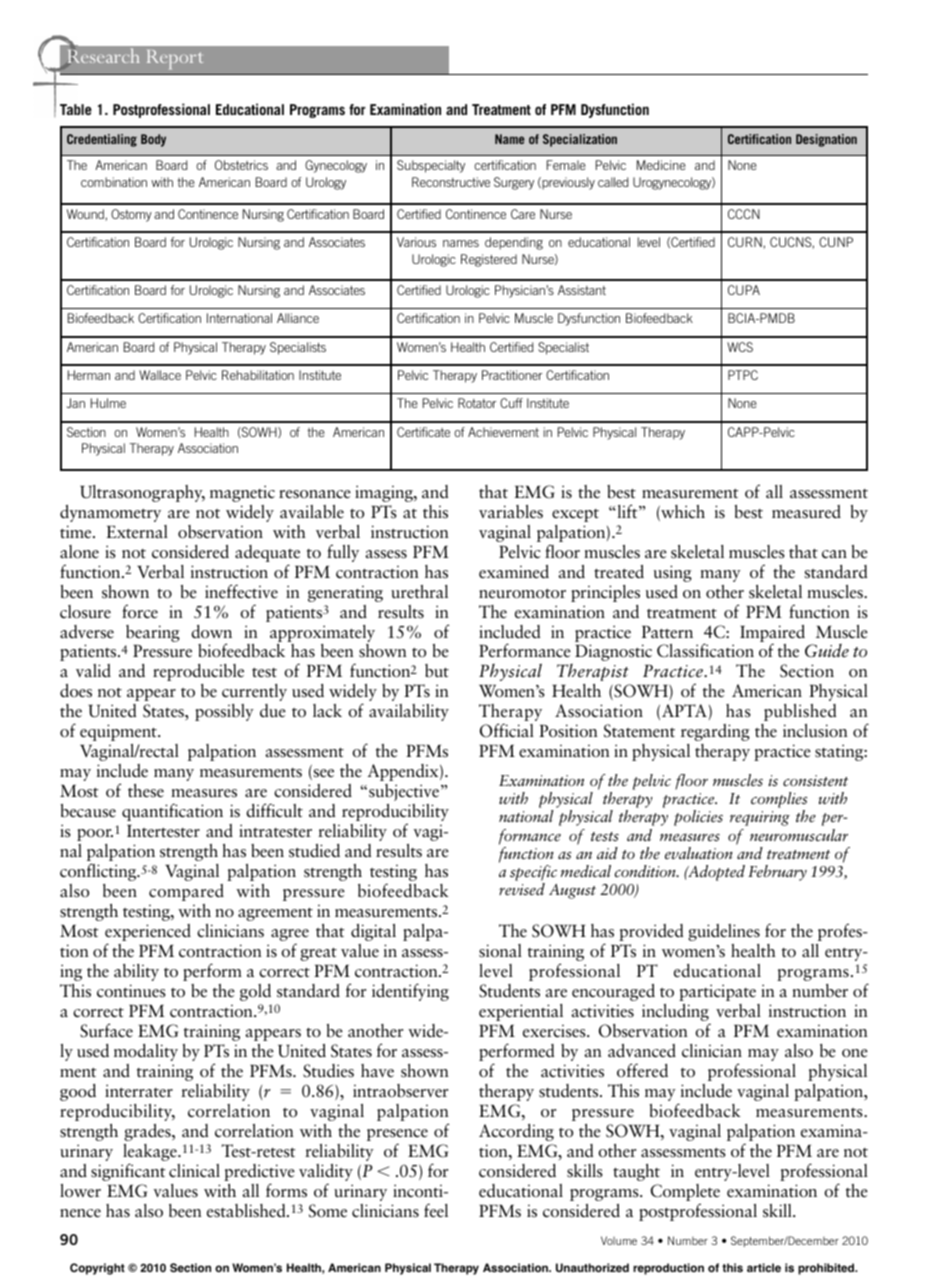 The height and width of the page is (1288, 928). What do you see at coordinates (175, 59) in the page?
I see `Report` at bounding box center [175, 59].
